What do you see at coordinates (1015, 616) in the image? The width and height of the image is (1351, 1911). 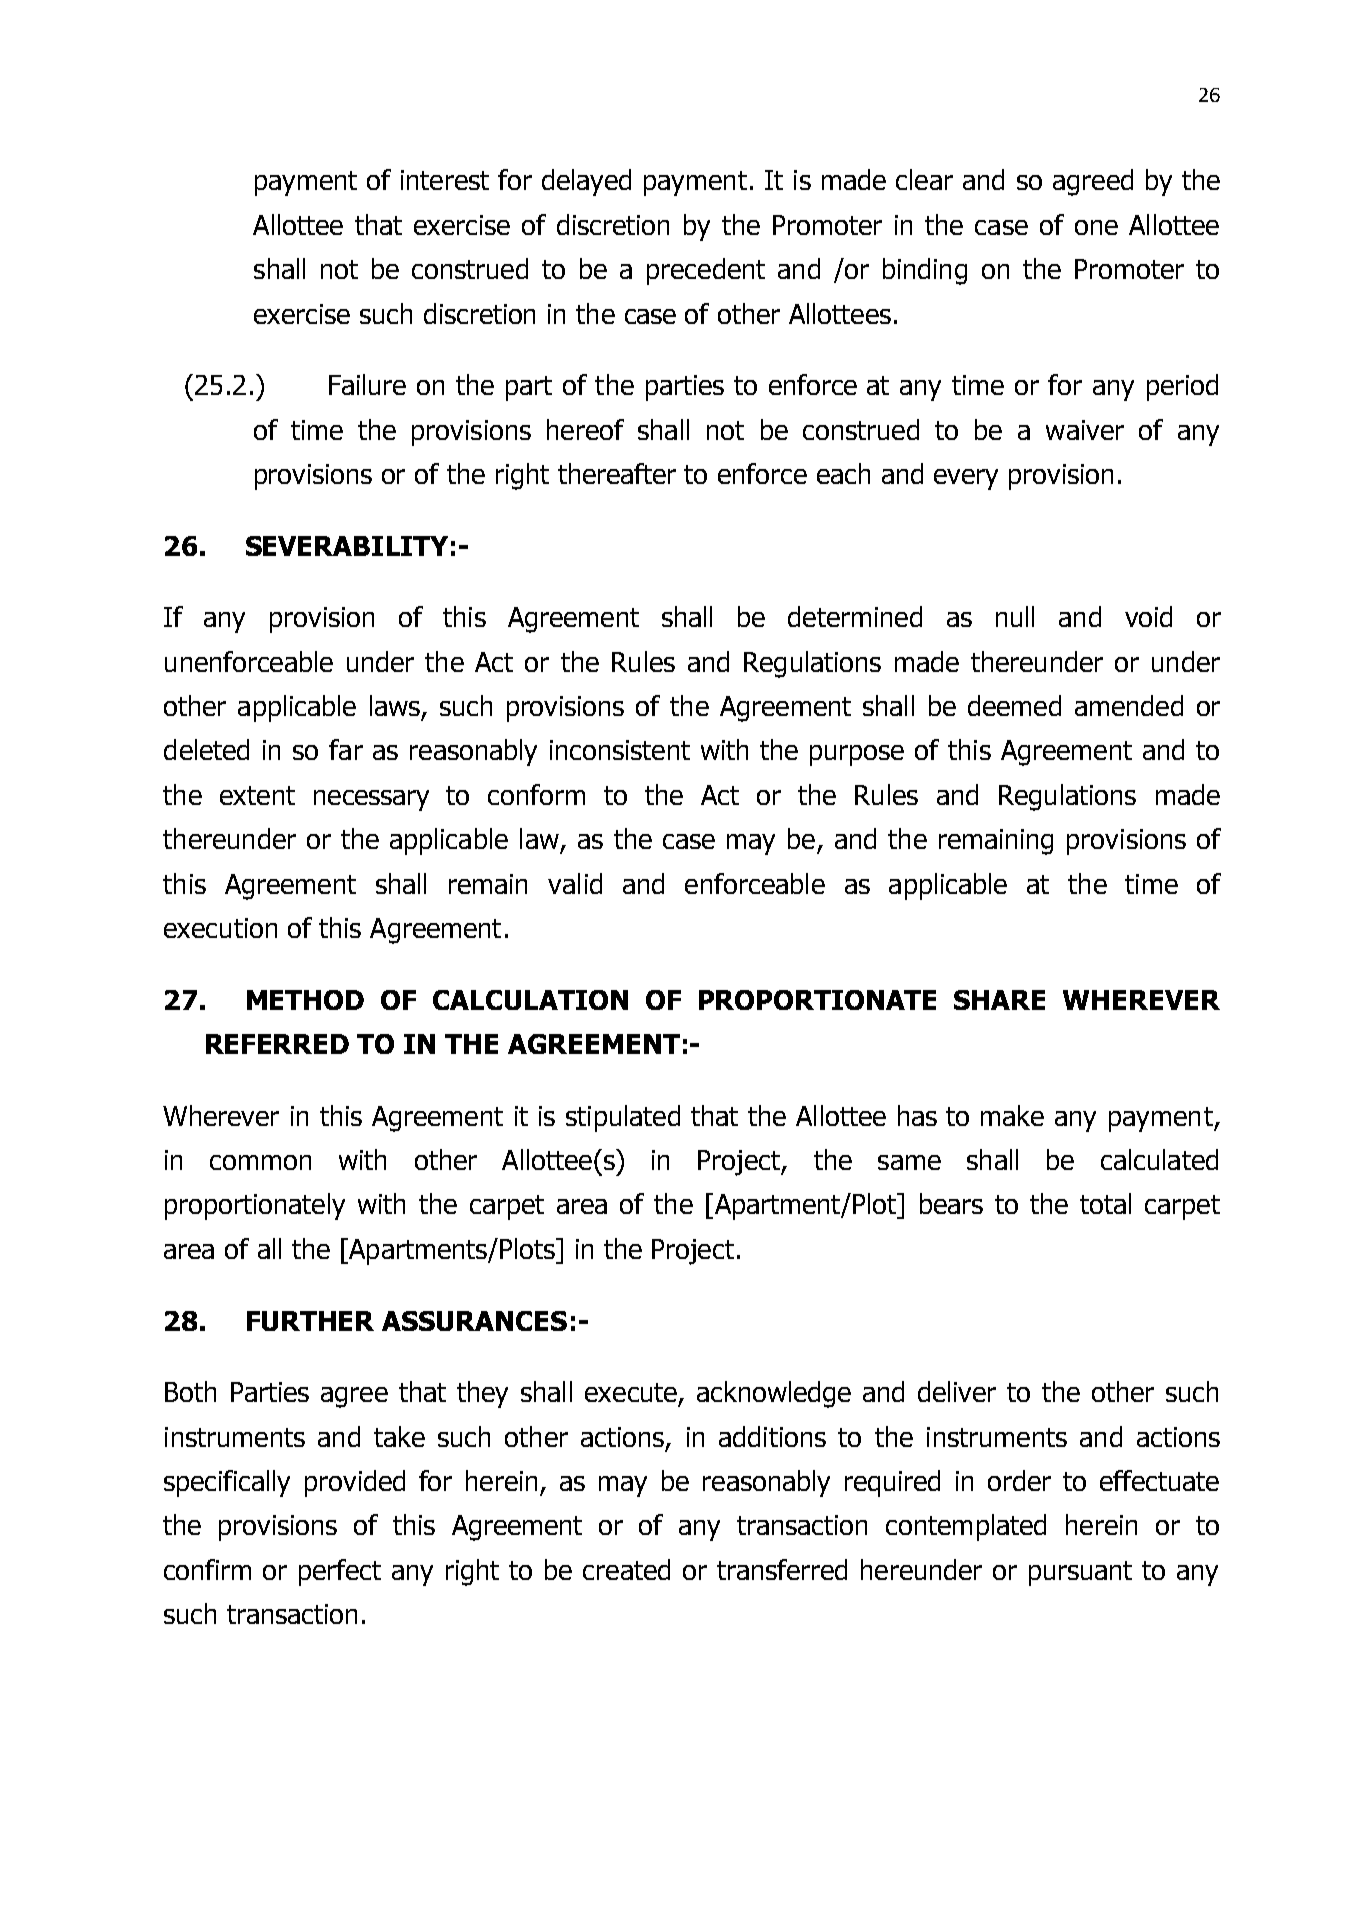 I see `null` at bounding box center [1015, 616].
